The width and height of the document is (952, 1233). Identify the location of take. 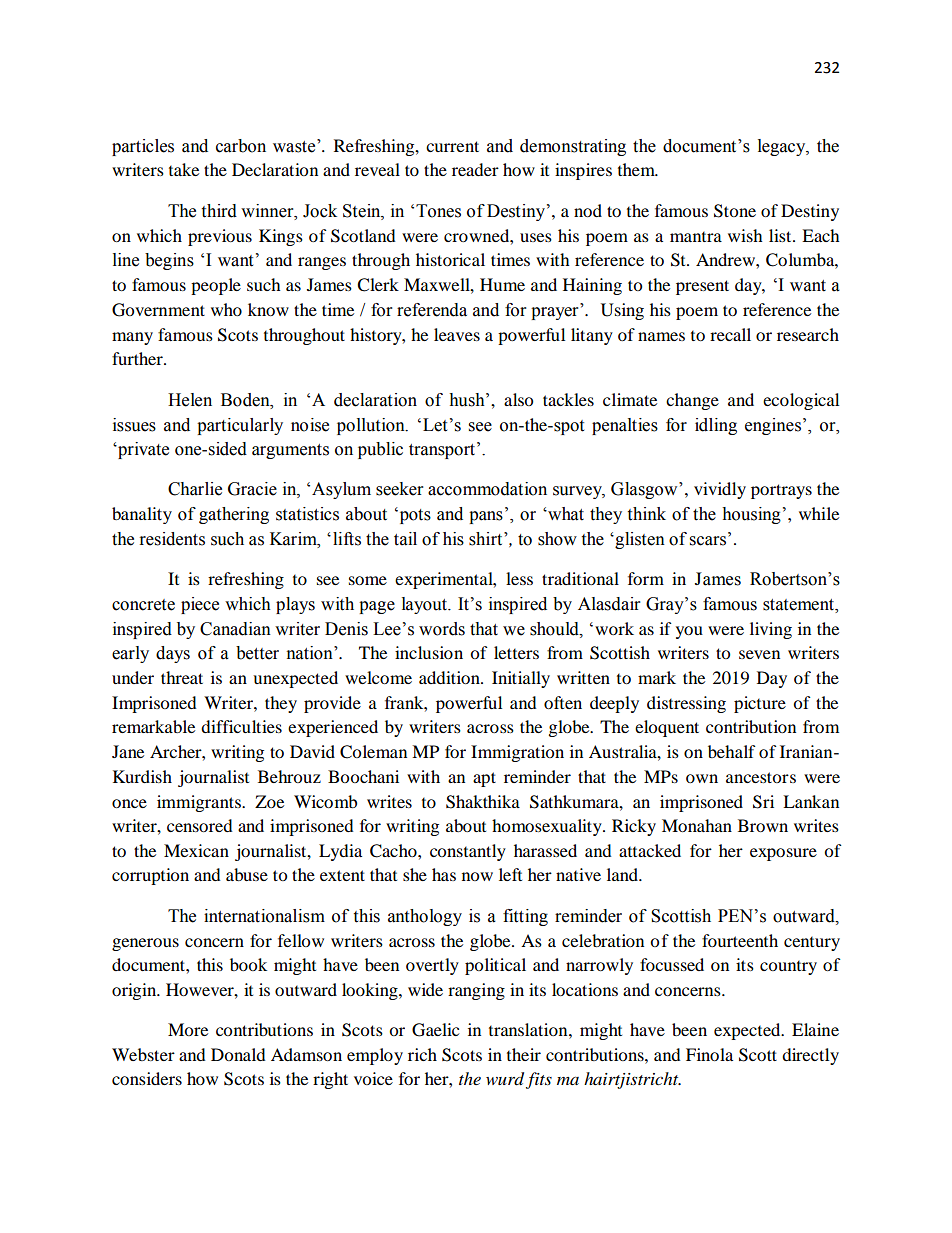
(184, 169).
